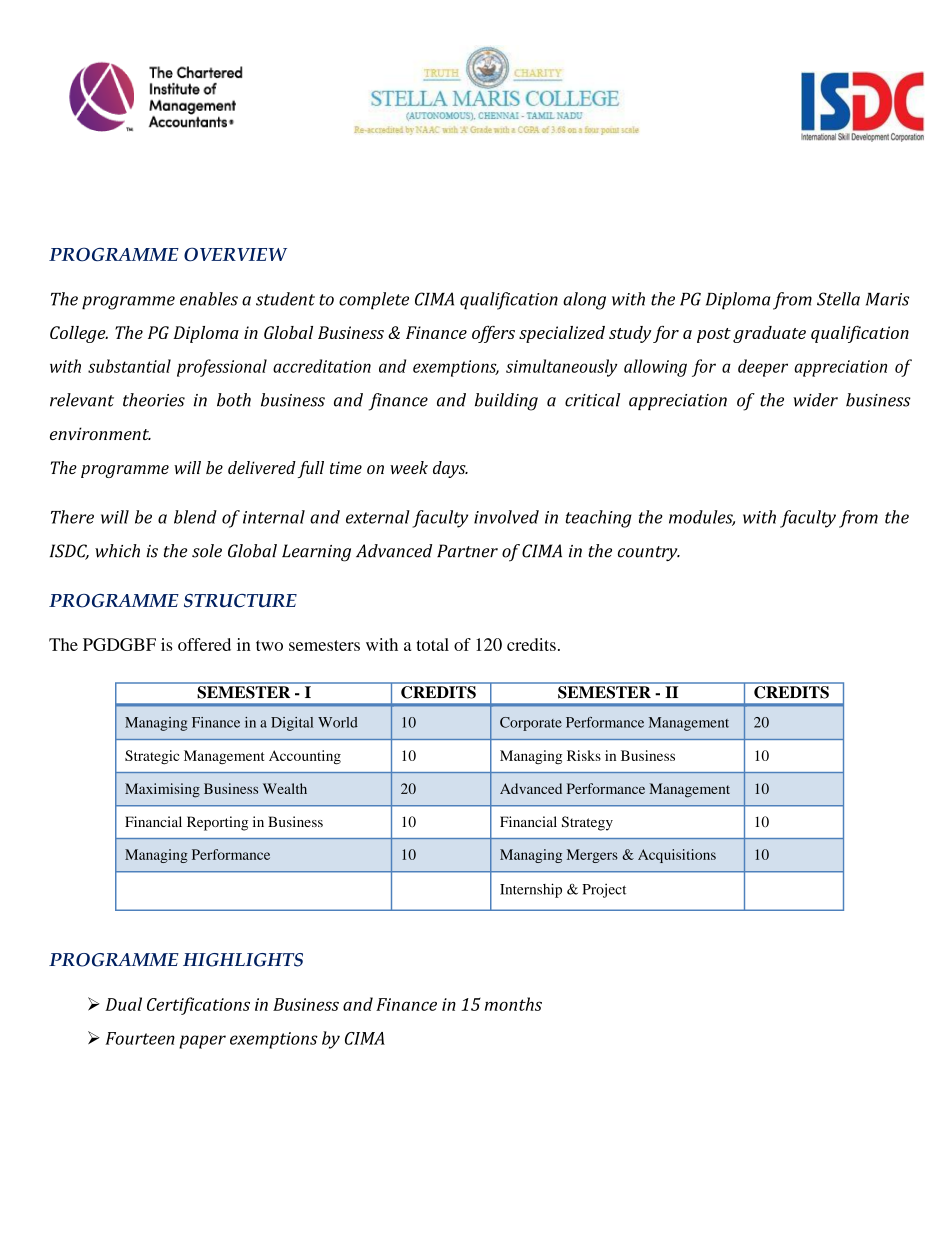 This document has height=1233, width=952. I want to click on total, so click(433, 644).
